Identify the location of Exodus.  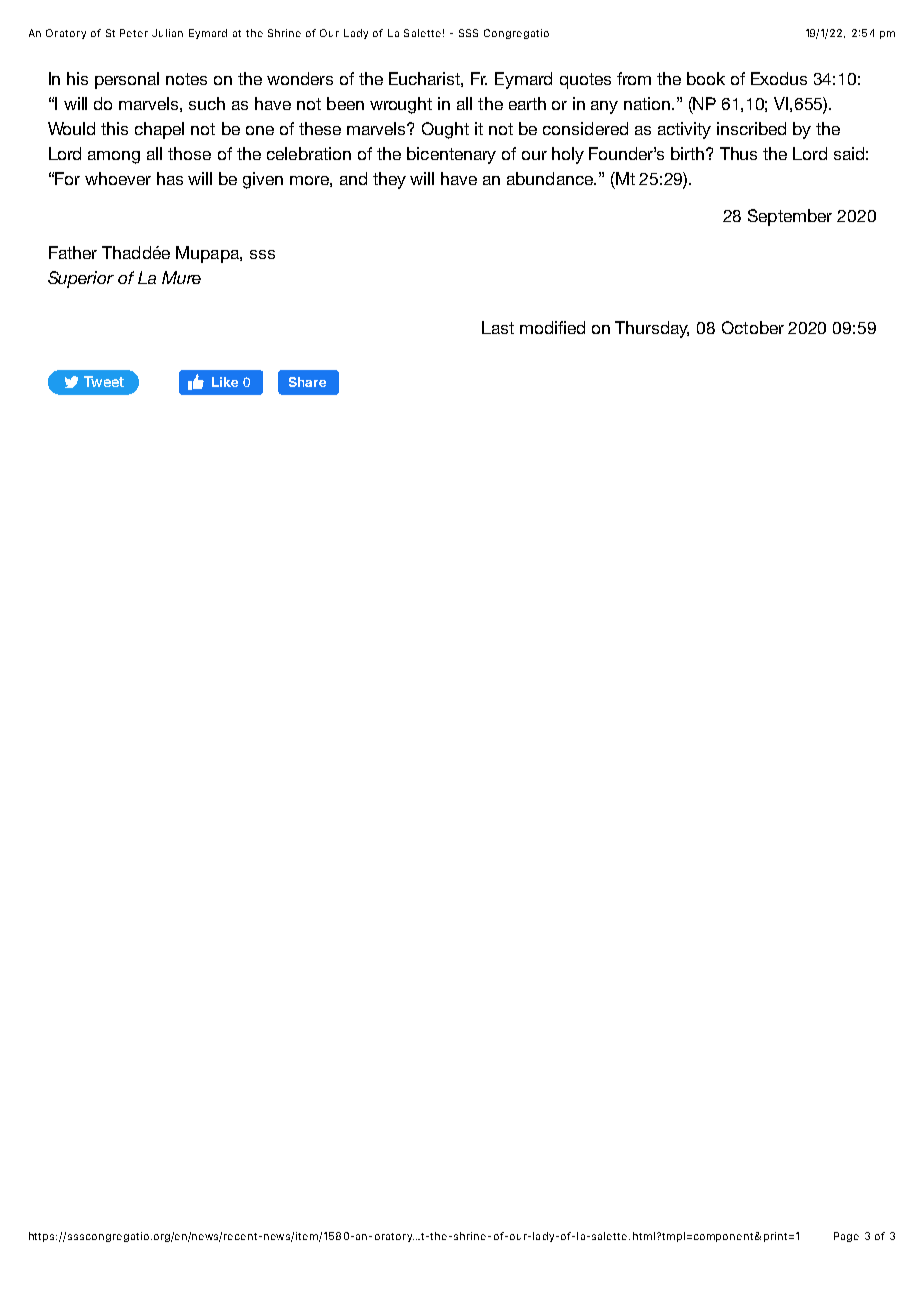
(779, 78).
